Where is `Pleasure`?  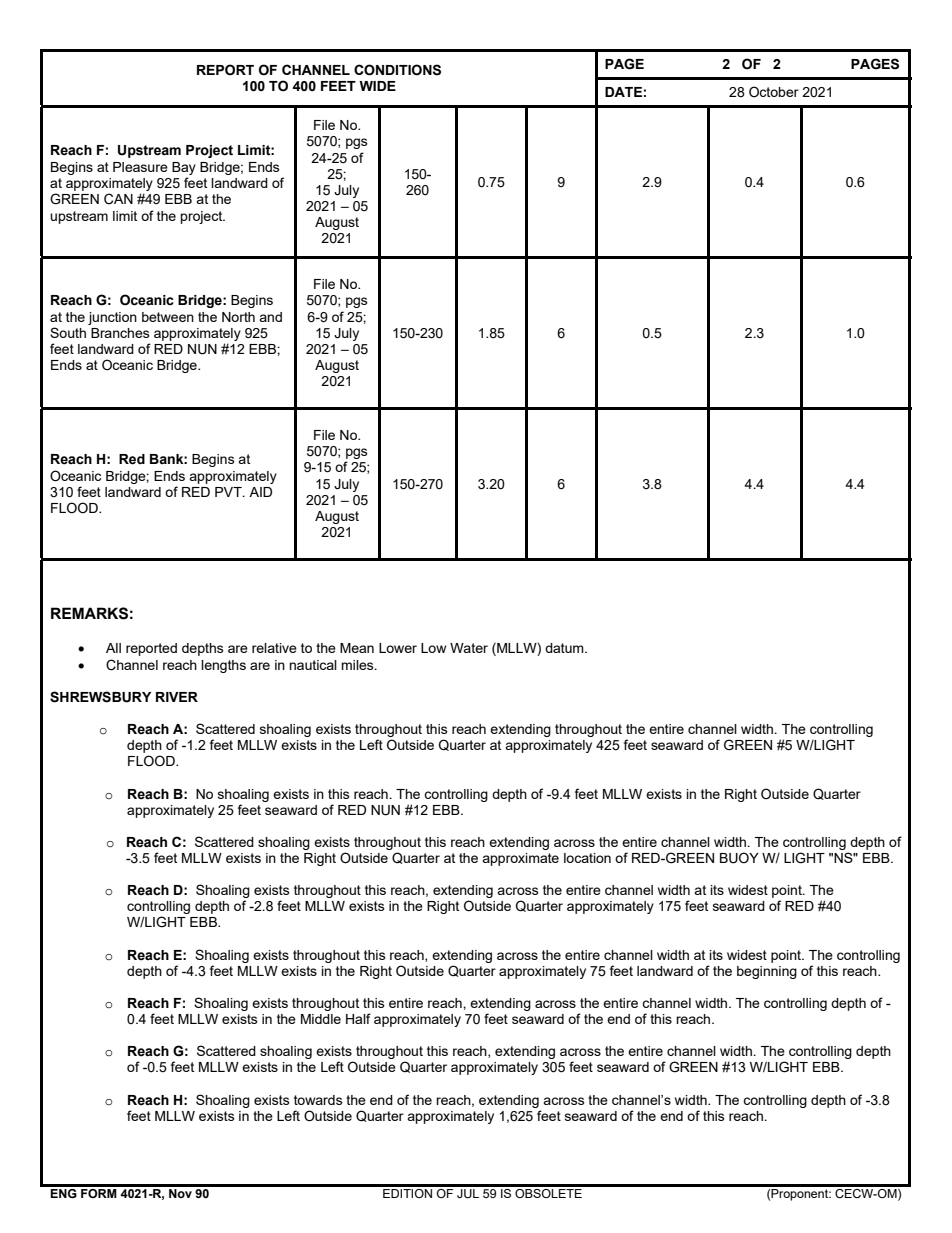
Pleasure is located at coordinates (140, 167).
